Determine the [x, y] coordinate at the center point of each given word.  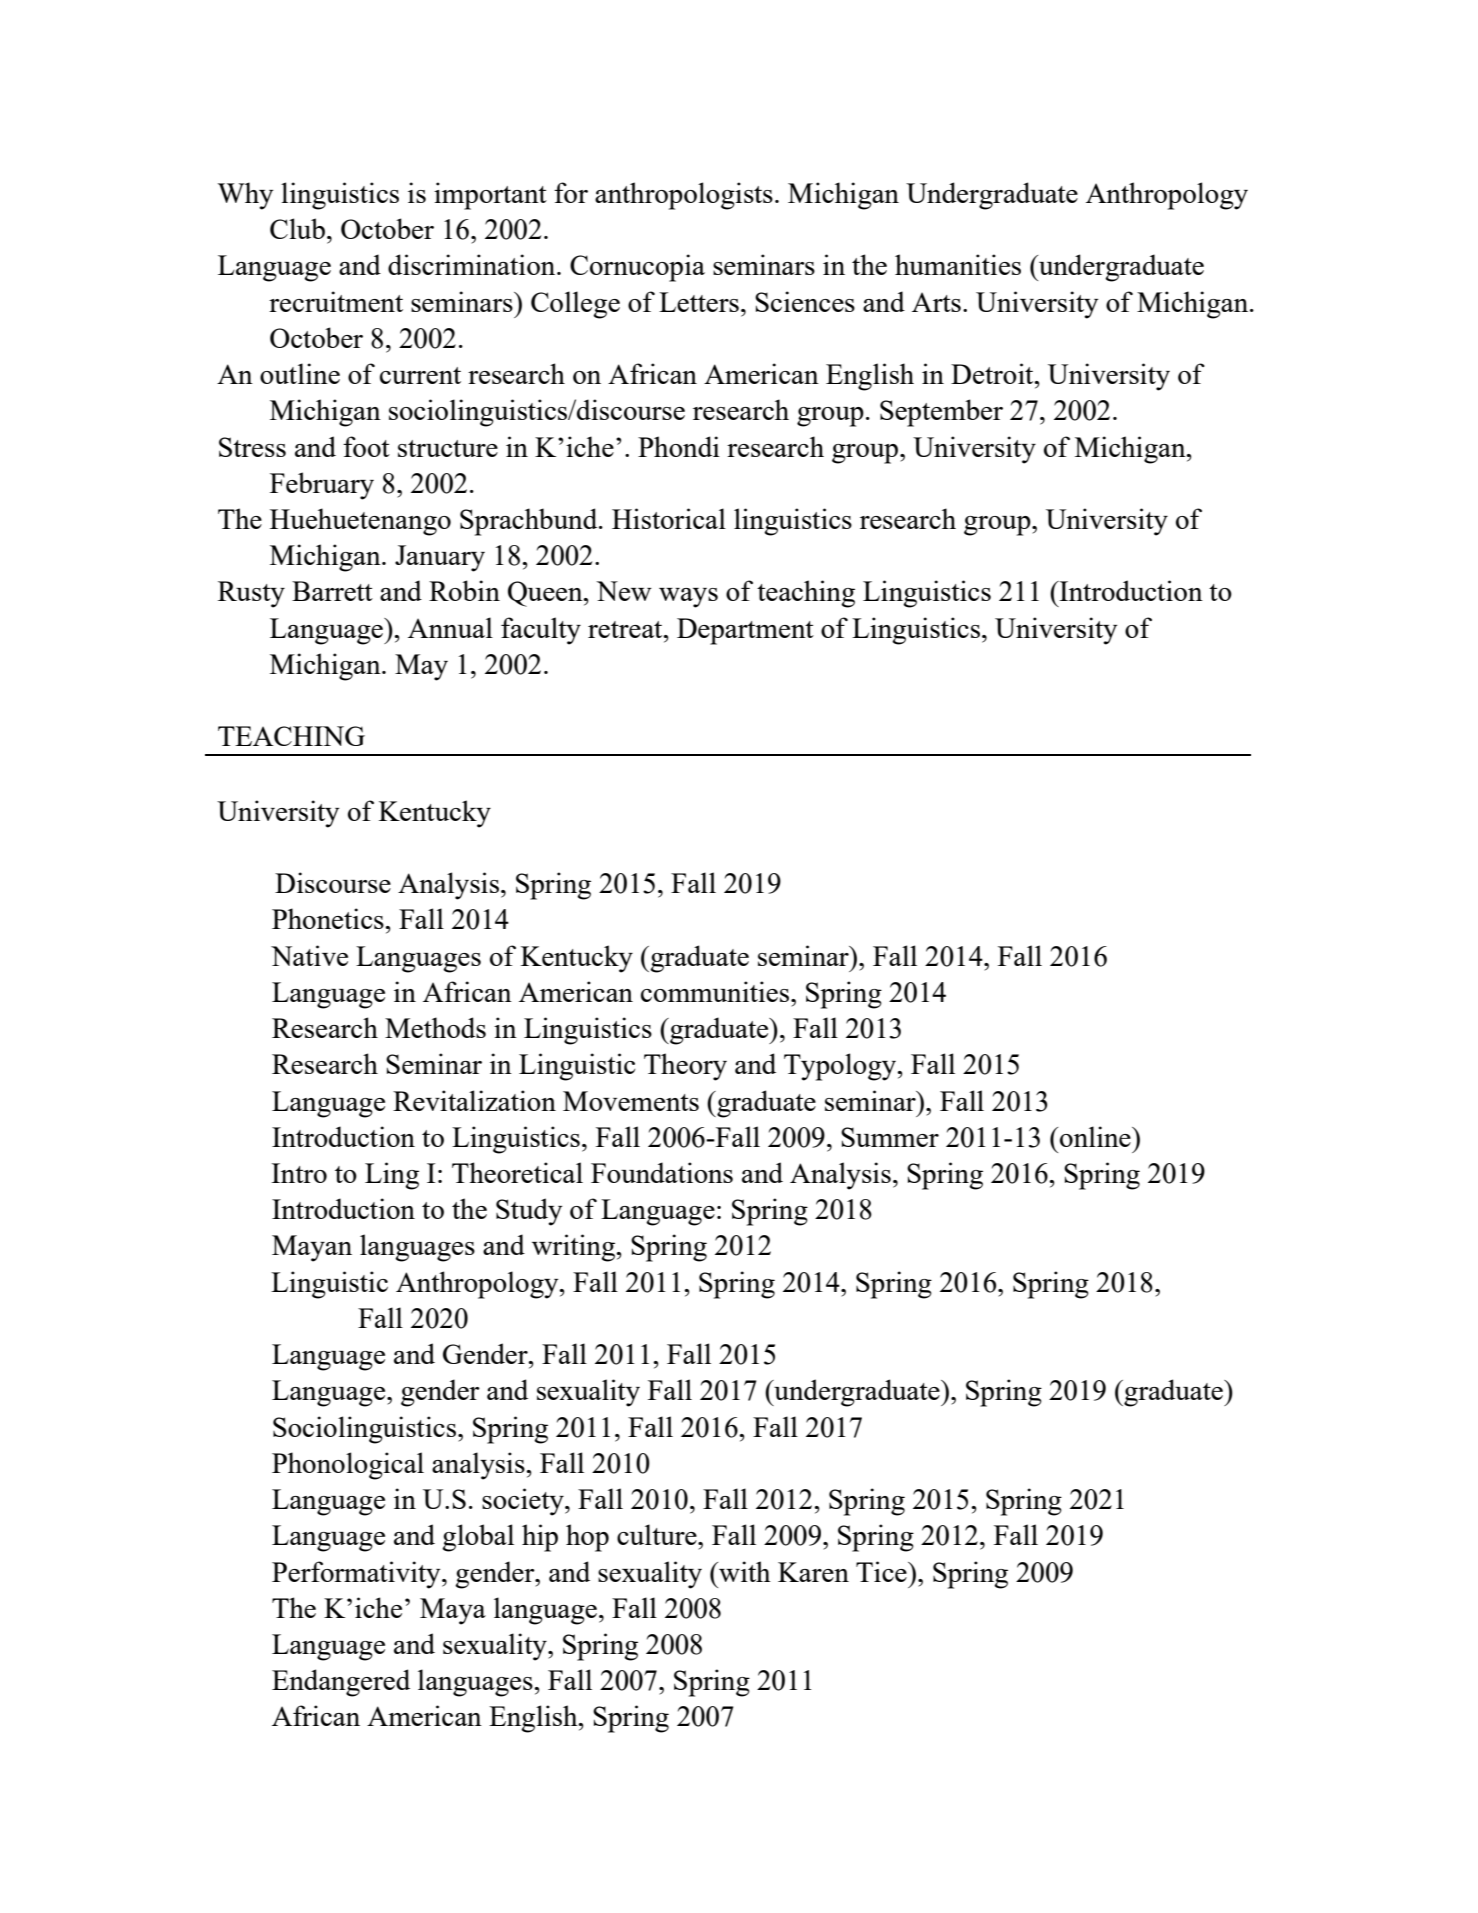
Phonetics [329, 918]
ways [688, 598]
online [1096, 1136]
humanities [958, 264]
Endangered [341, 1683]
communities [716, 991]
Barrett [332, 591]
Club [297, 228]
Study [529, 1212]
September [941, 413]
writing [574, 1248]
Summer [890, 1137]
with [744, 1571]
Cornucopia [637, 268]
